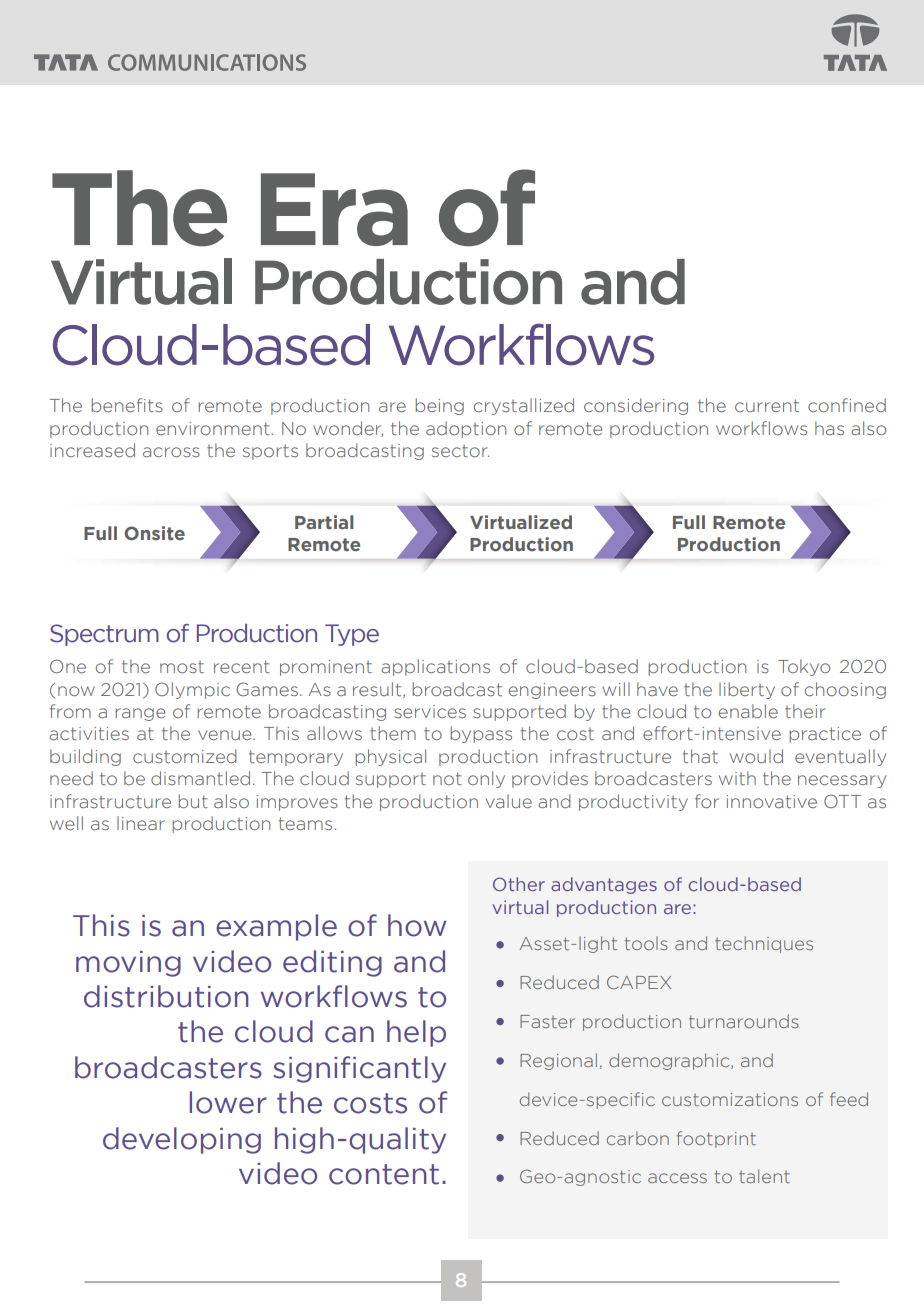 The width and height of the screenshot is (924, 1308). What do you see at coordinates (747, 690) in the screenshot?
I see `liberty` at bounding box center [747, 690].
